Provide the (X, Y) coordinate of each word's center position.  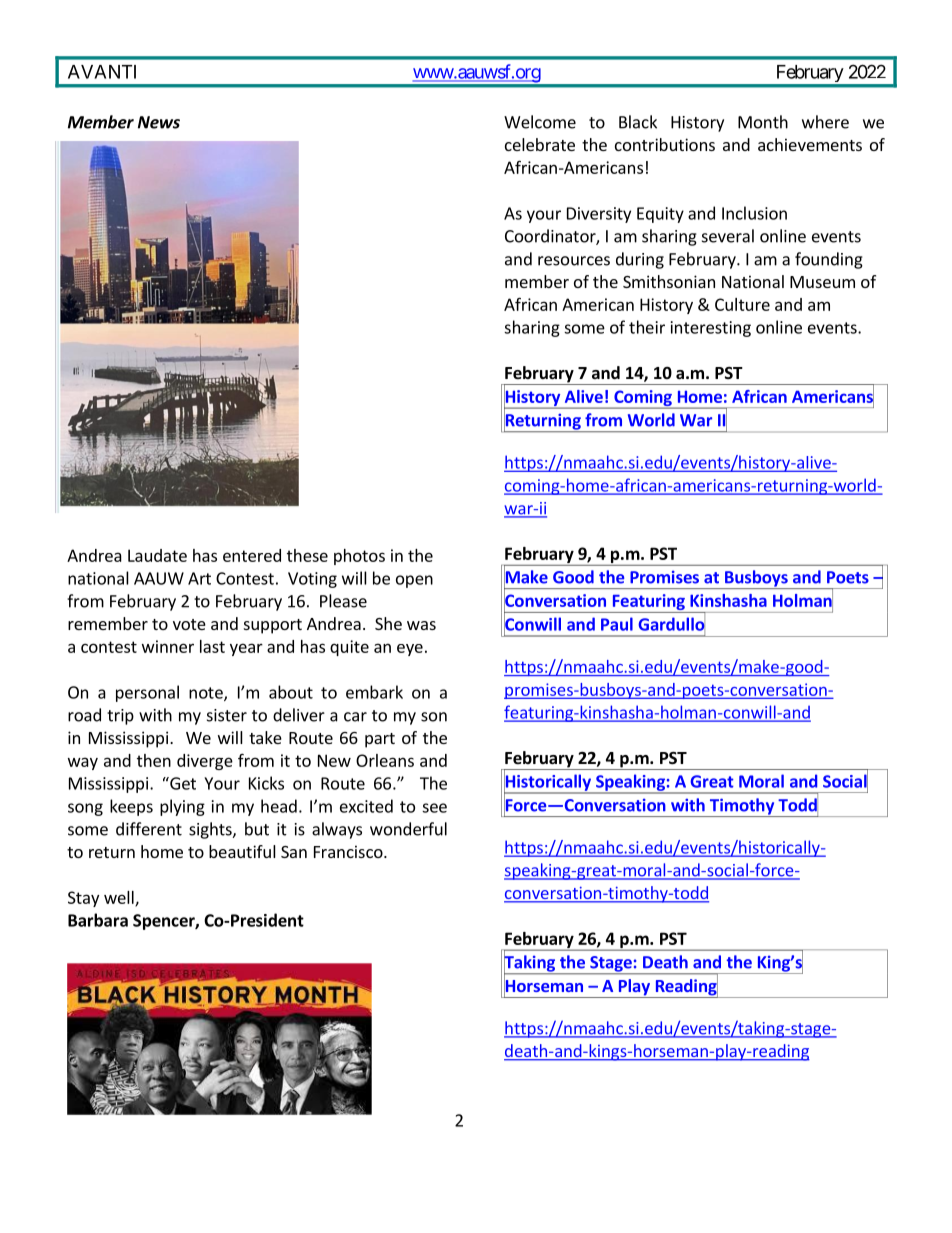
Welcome (540, 122)
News (159, 122)
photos (359, 557)
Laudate (157, 555)
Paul (617, 624)
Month (763, 122)
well (120, 898)
